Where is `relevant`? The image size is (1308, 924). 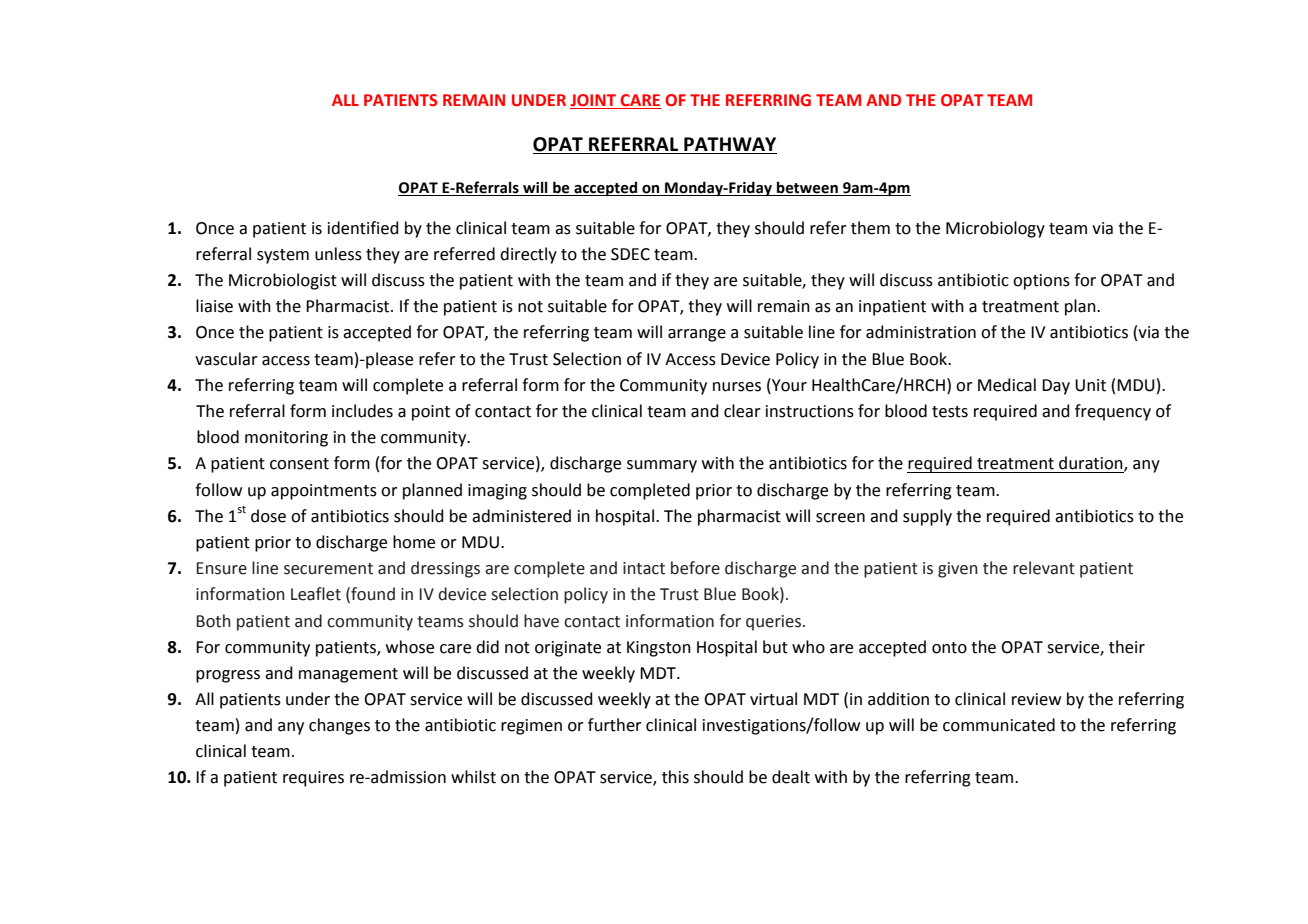 relevant is located at coordinates (1044, 568).
